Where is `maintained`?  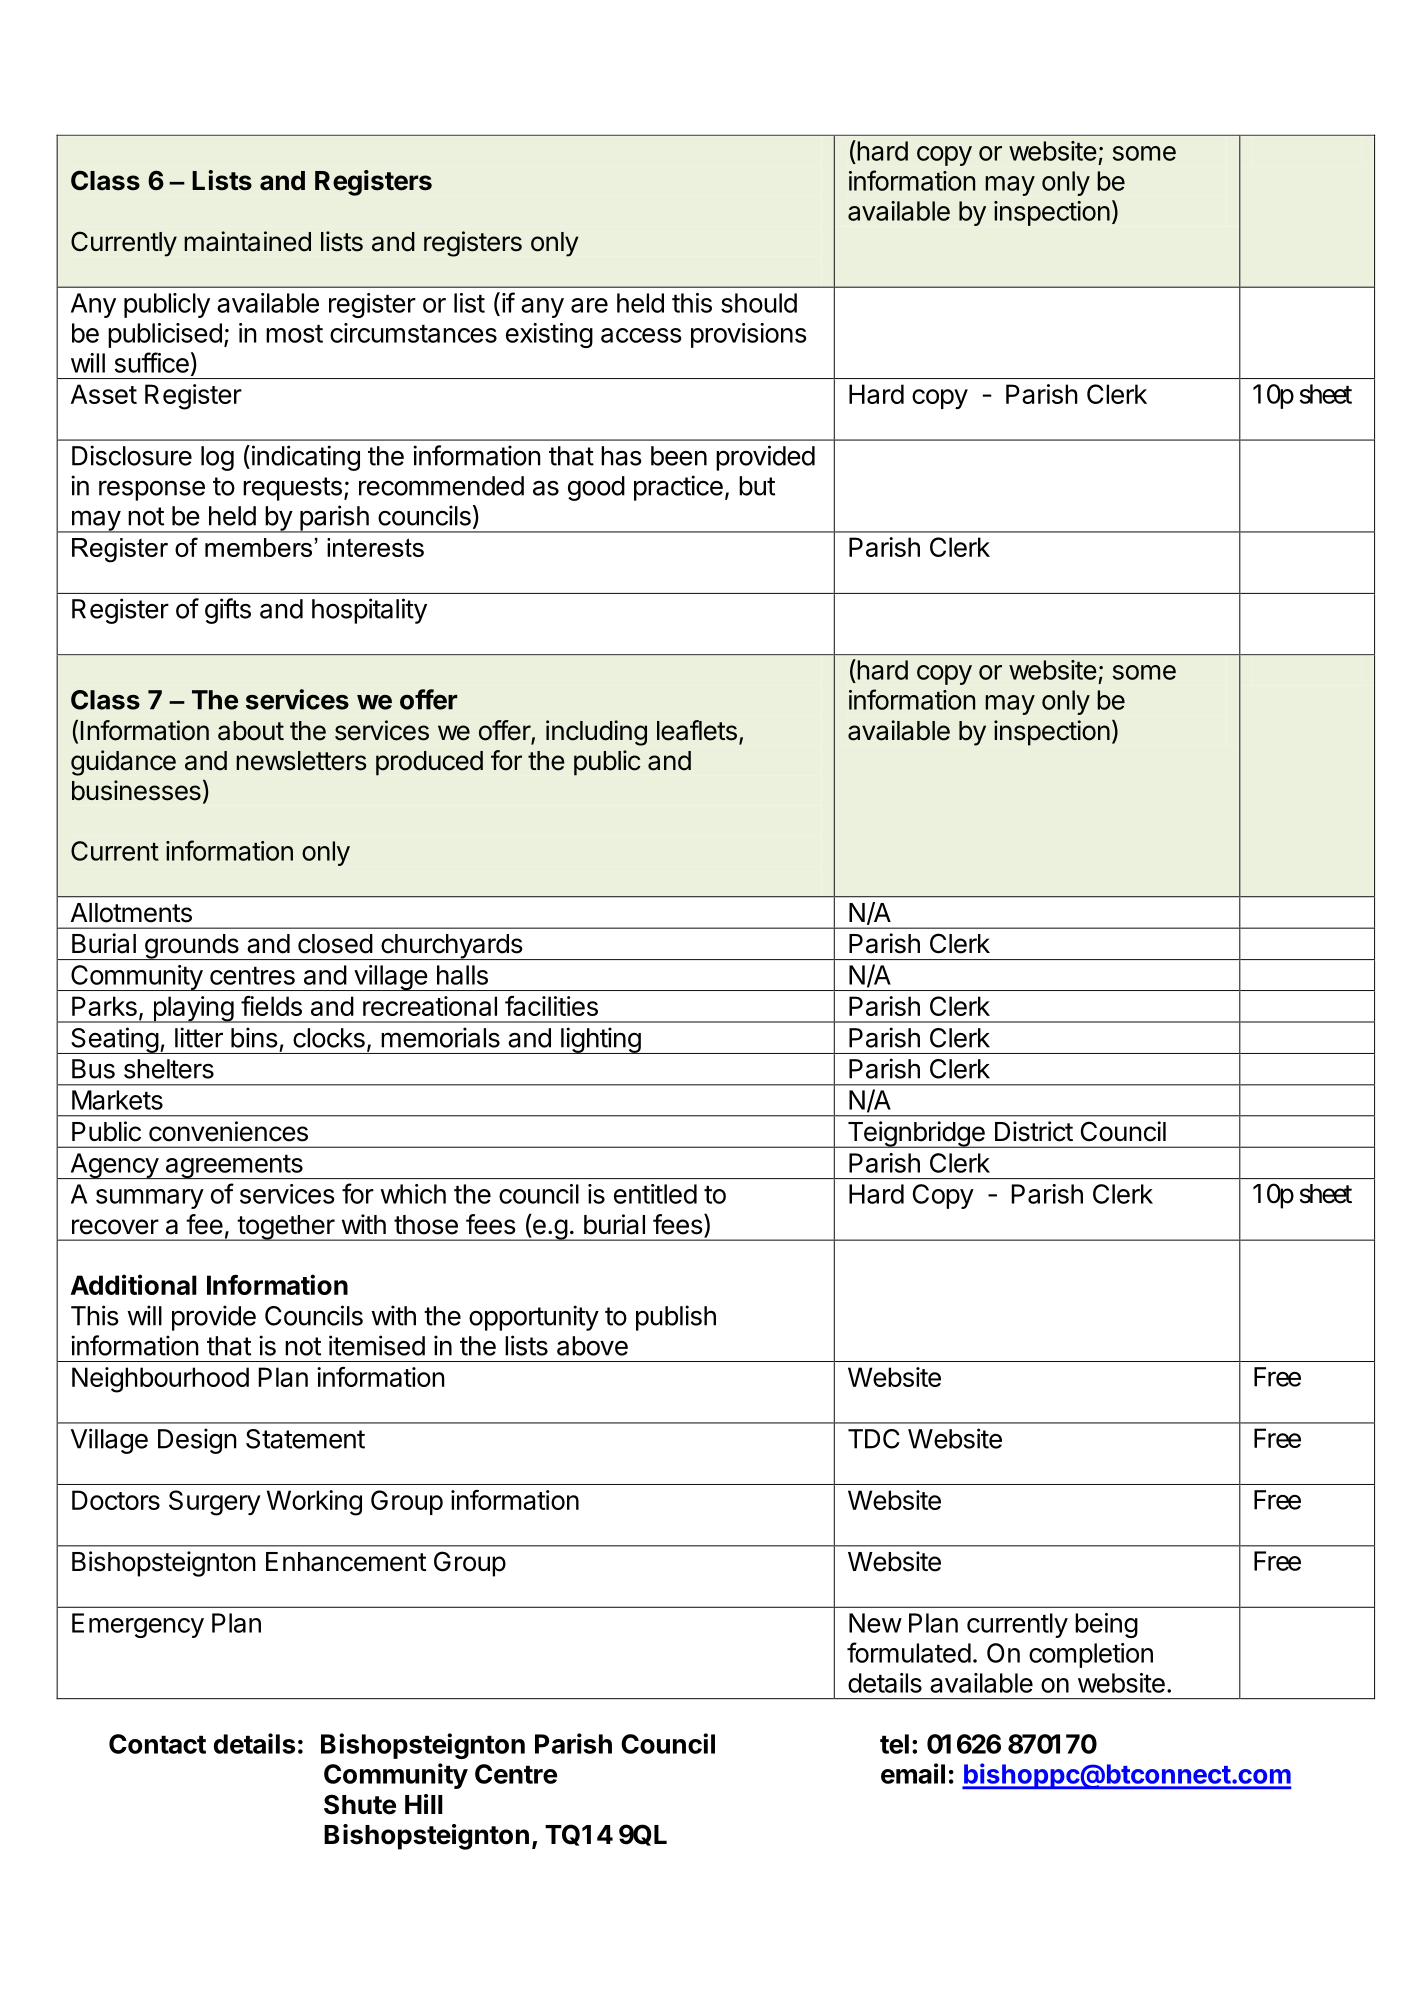
maintained is located at coordinates (247, 241).
